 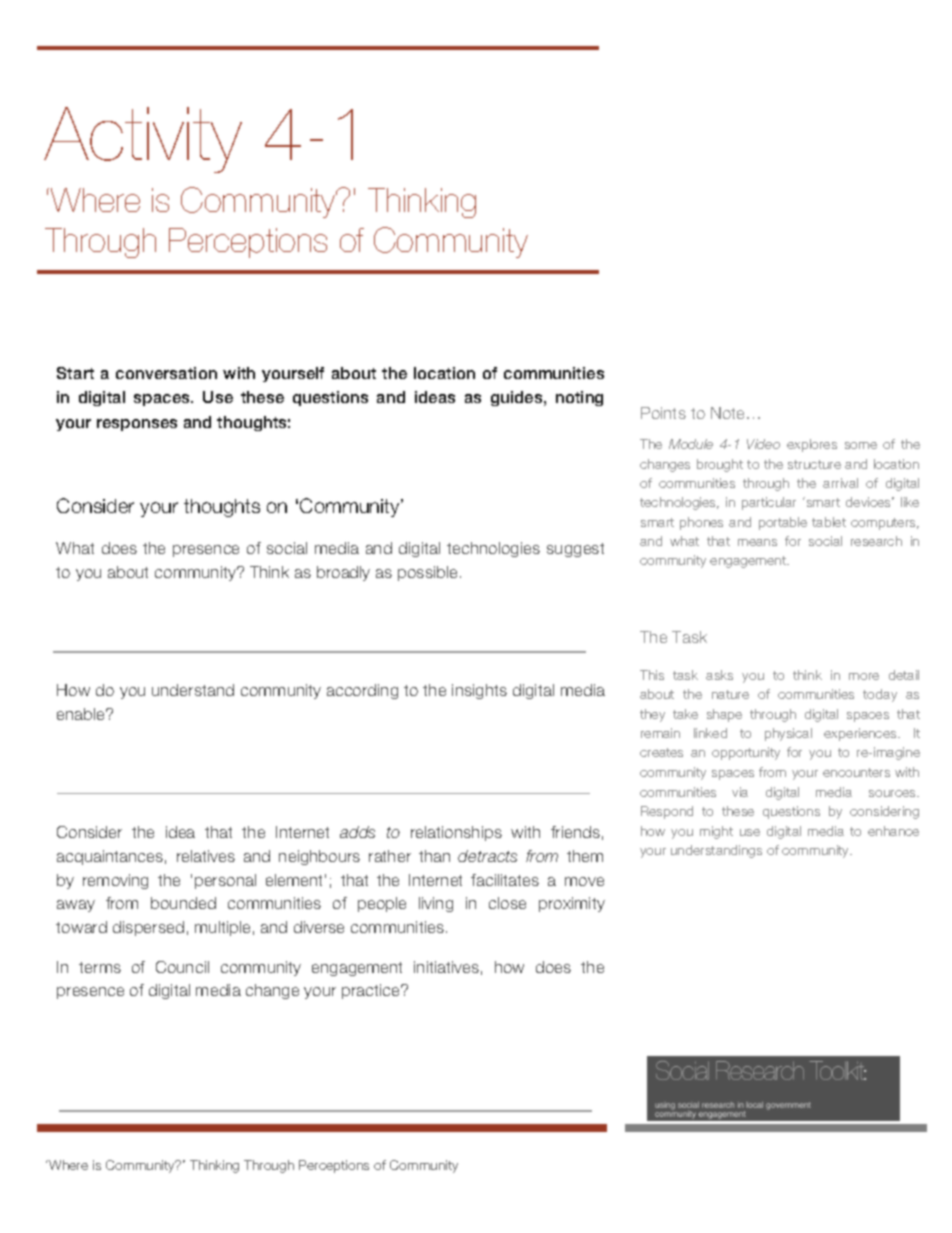 I want to click on responses, so click(x=137, y=425).
